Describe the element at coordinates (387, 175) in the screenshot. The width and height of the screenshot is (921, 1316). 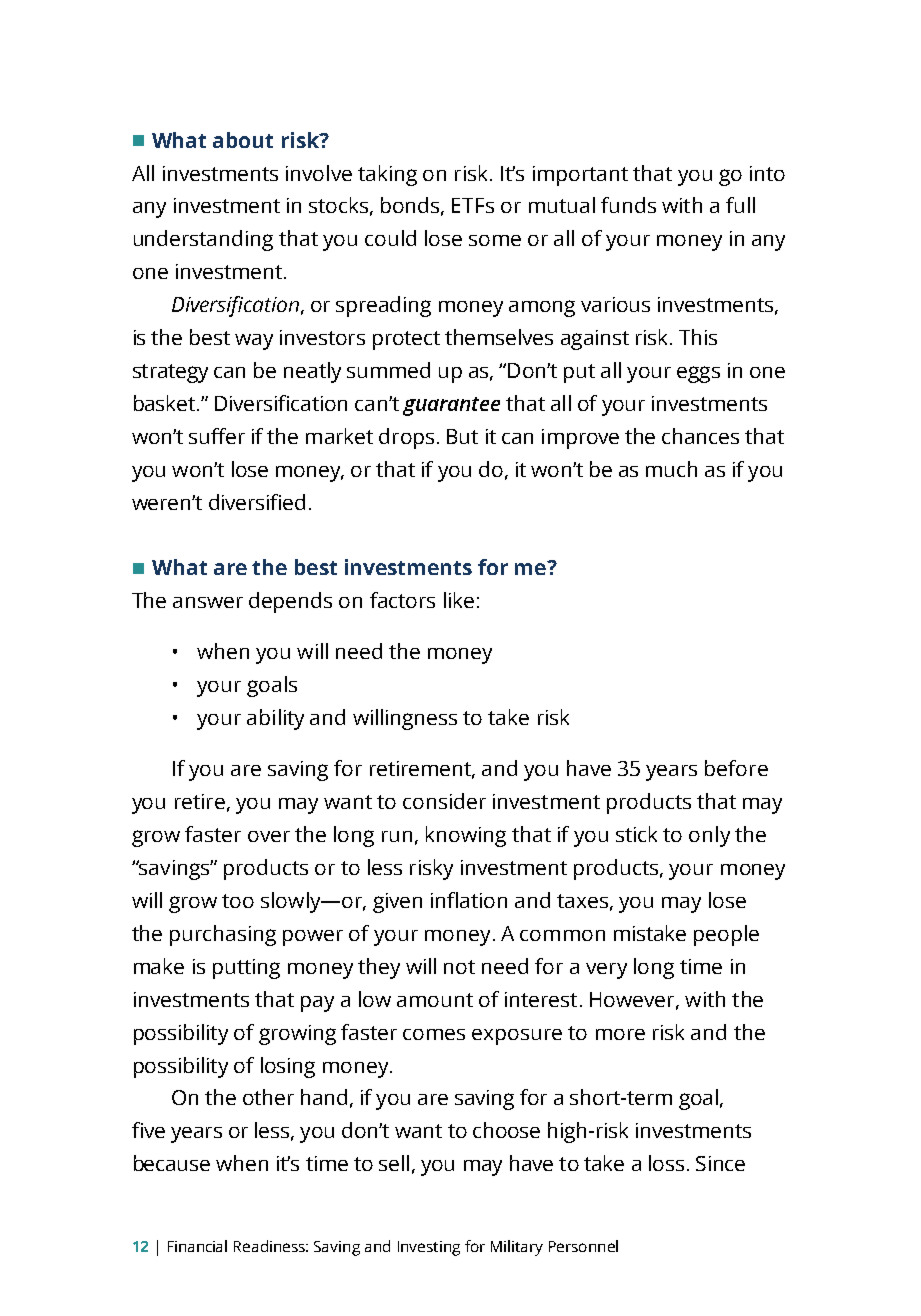
I see `taking` at that location.
